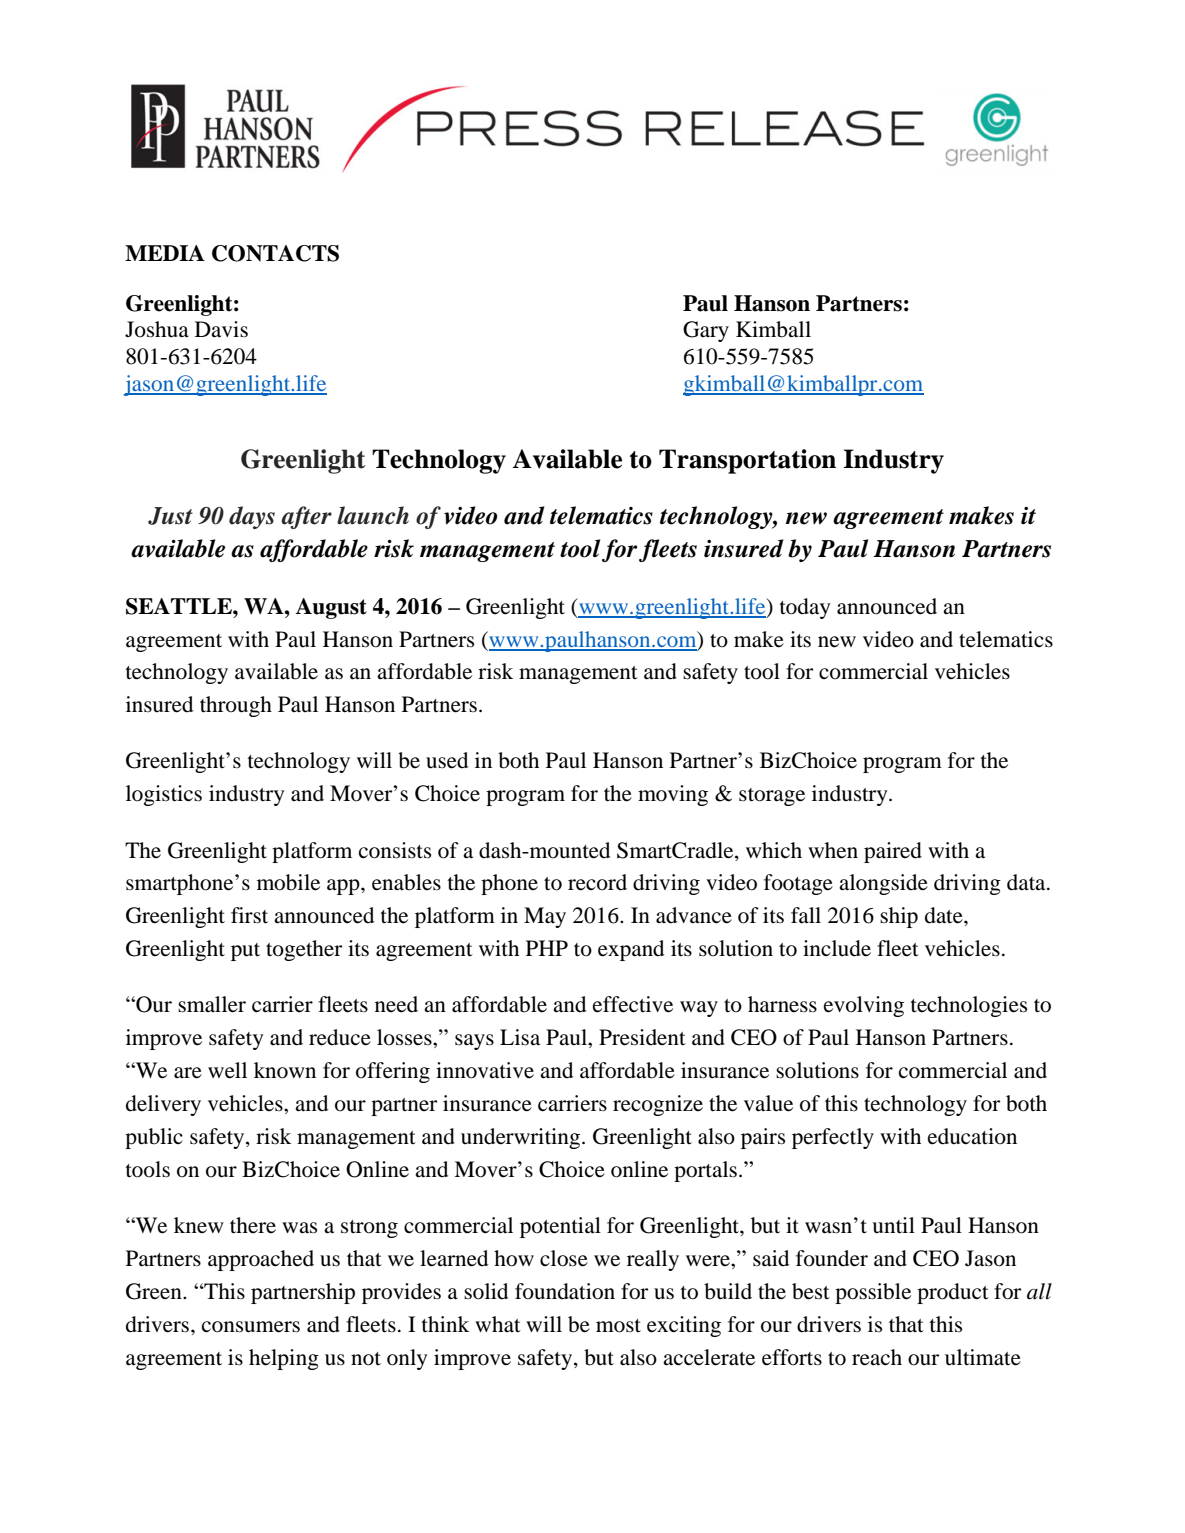 The width and height of the screenshot is (1185, 1533). I want to click on storage, so click(772, 797).
